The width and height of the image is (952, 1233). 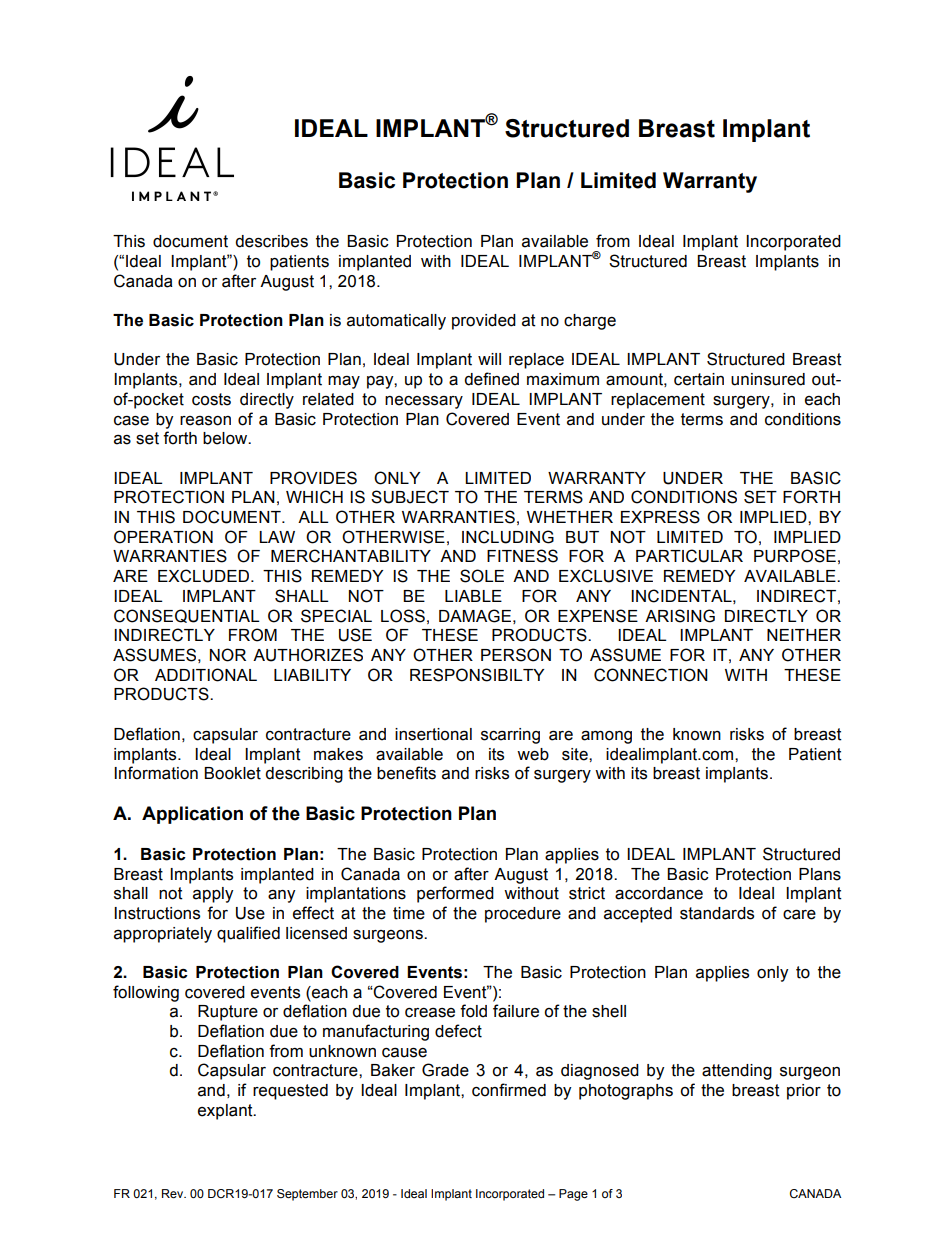 I want to click on performed, so click(x=455, y=894).
